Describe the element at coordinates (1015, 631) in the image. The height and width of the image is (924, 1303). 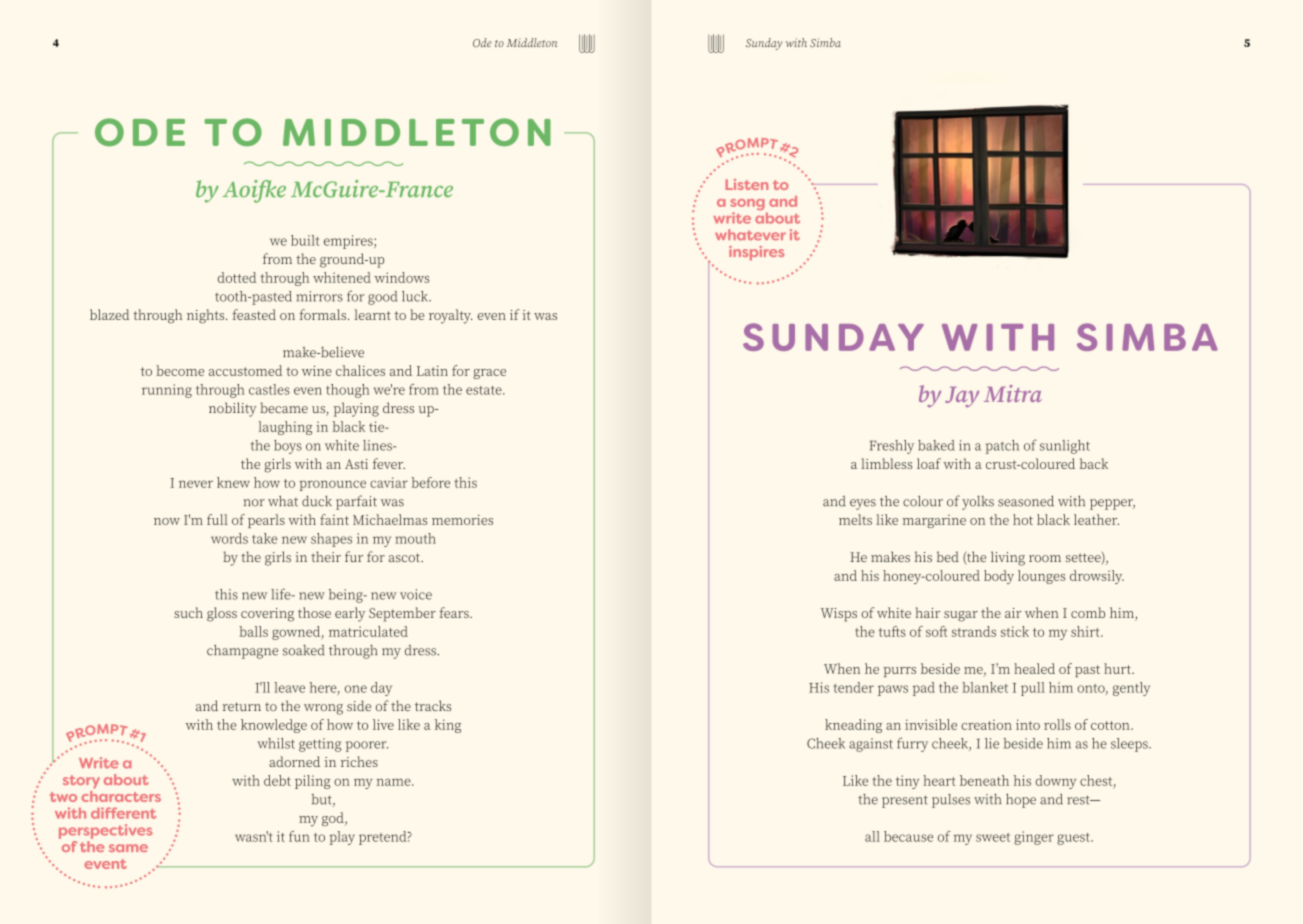
I see `stick` at that location.
